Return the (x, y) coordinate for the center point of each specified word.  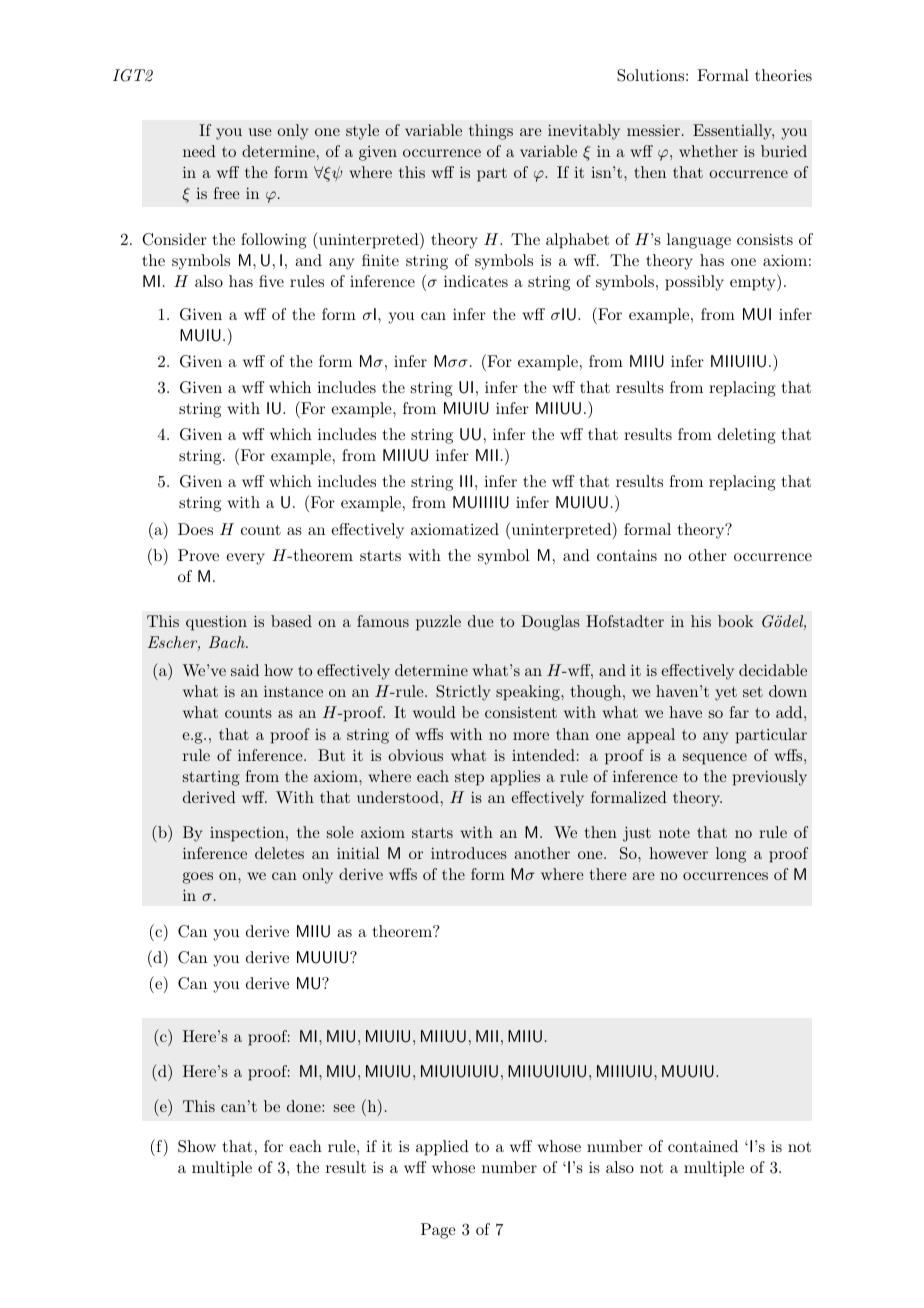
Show (197, 1146)
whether (708, 151)
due (481, 621)
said (245, 670)
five (271, 281)
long (731, 855)
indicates (476, 281)
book (736, 621)
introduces (469, 853)
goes (198, 878)
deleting (747, 436)
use (260, 132)
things (491, 132)
